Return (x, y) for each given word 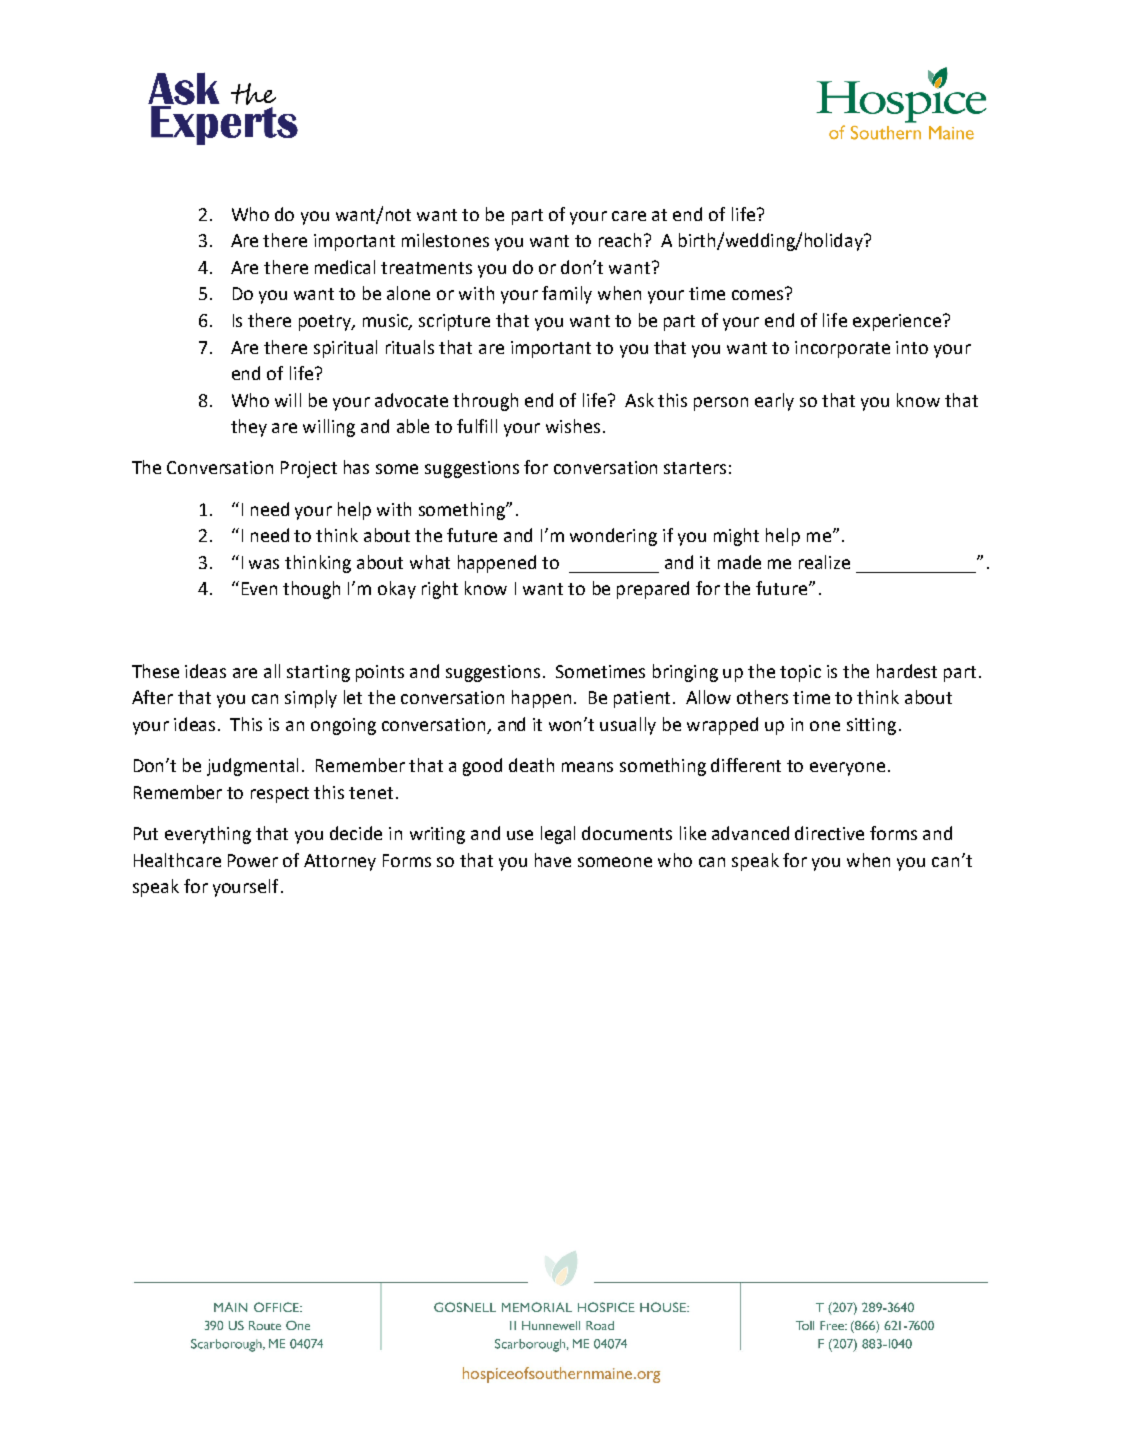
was (264, 564)
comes (759, 294)
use (520, 835)
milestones (445, 240)
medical (345, 267)
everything (208, 835)
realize (824, 562)
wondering (613, 537)
